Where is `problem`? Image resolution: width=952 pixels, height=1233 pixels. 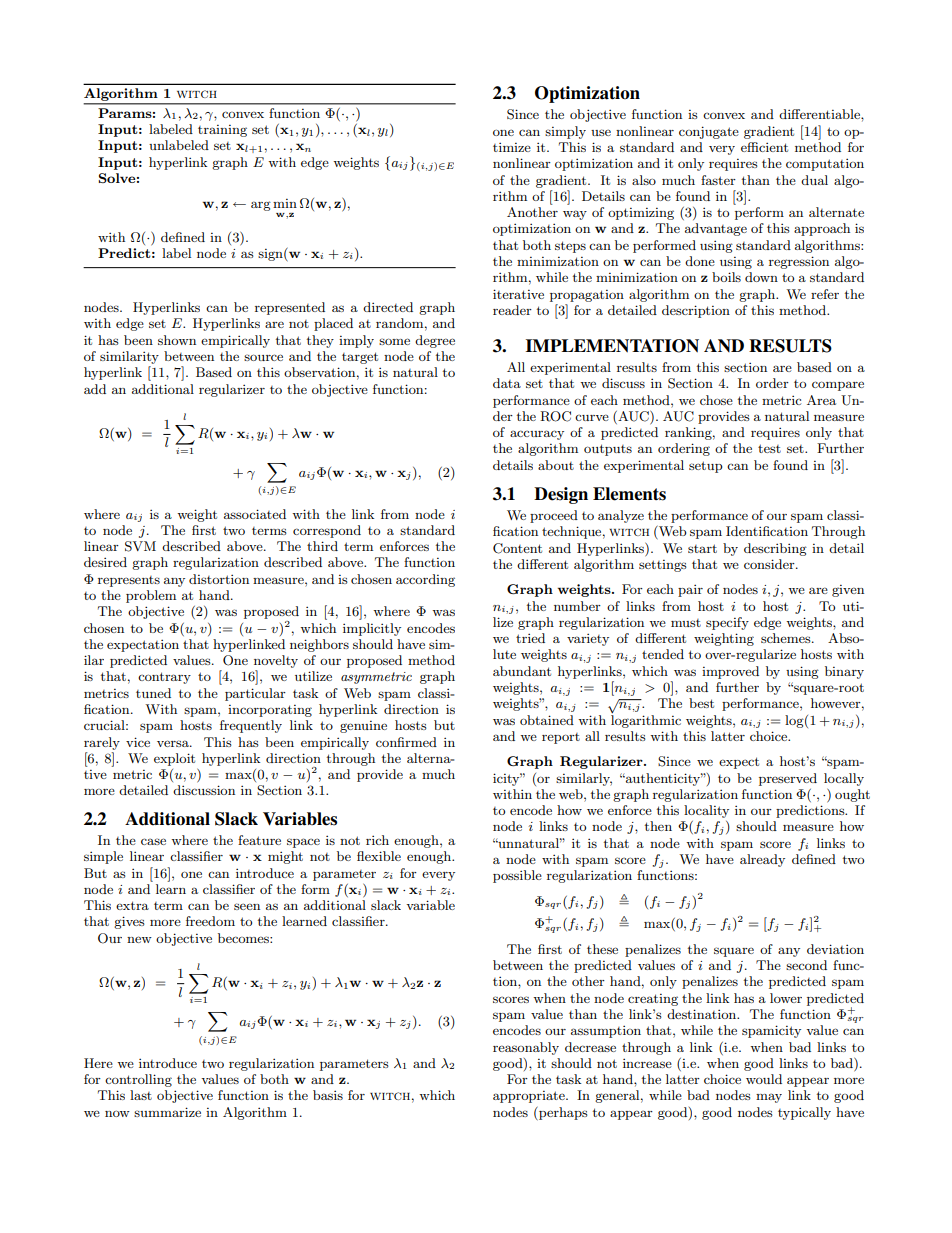
problem is located at coordinates (151, 596).
